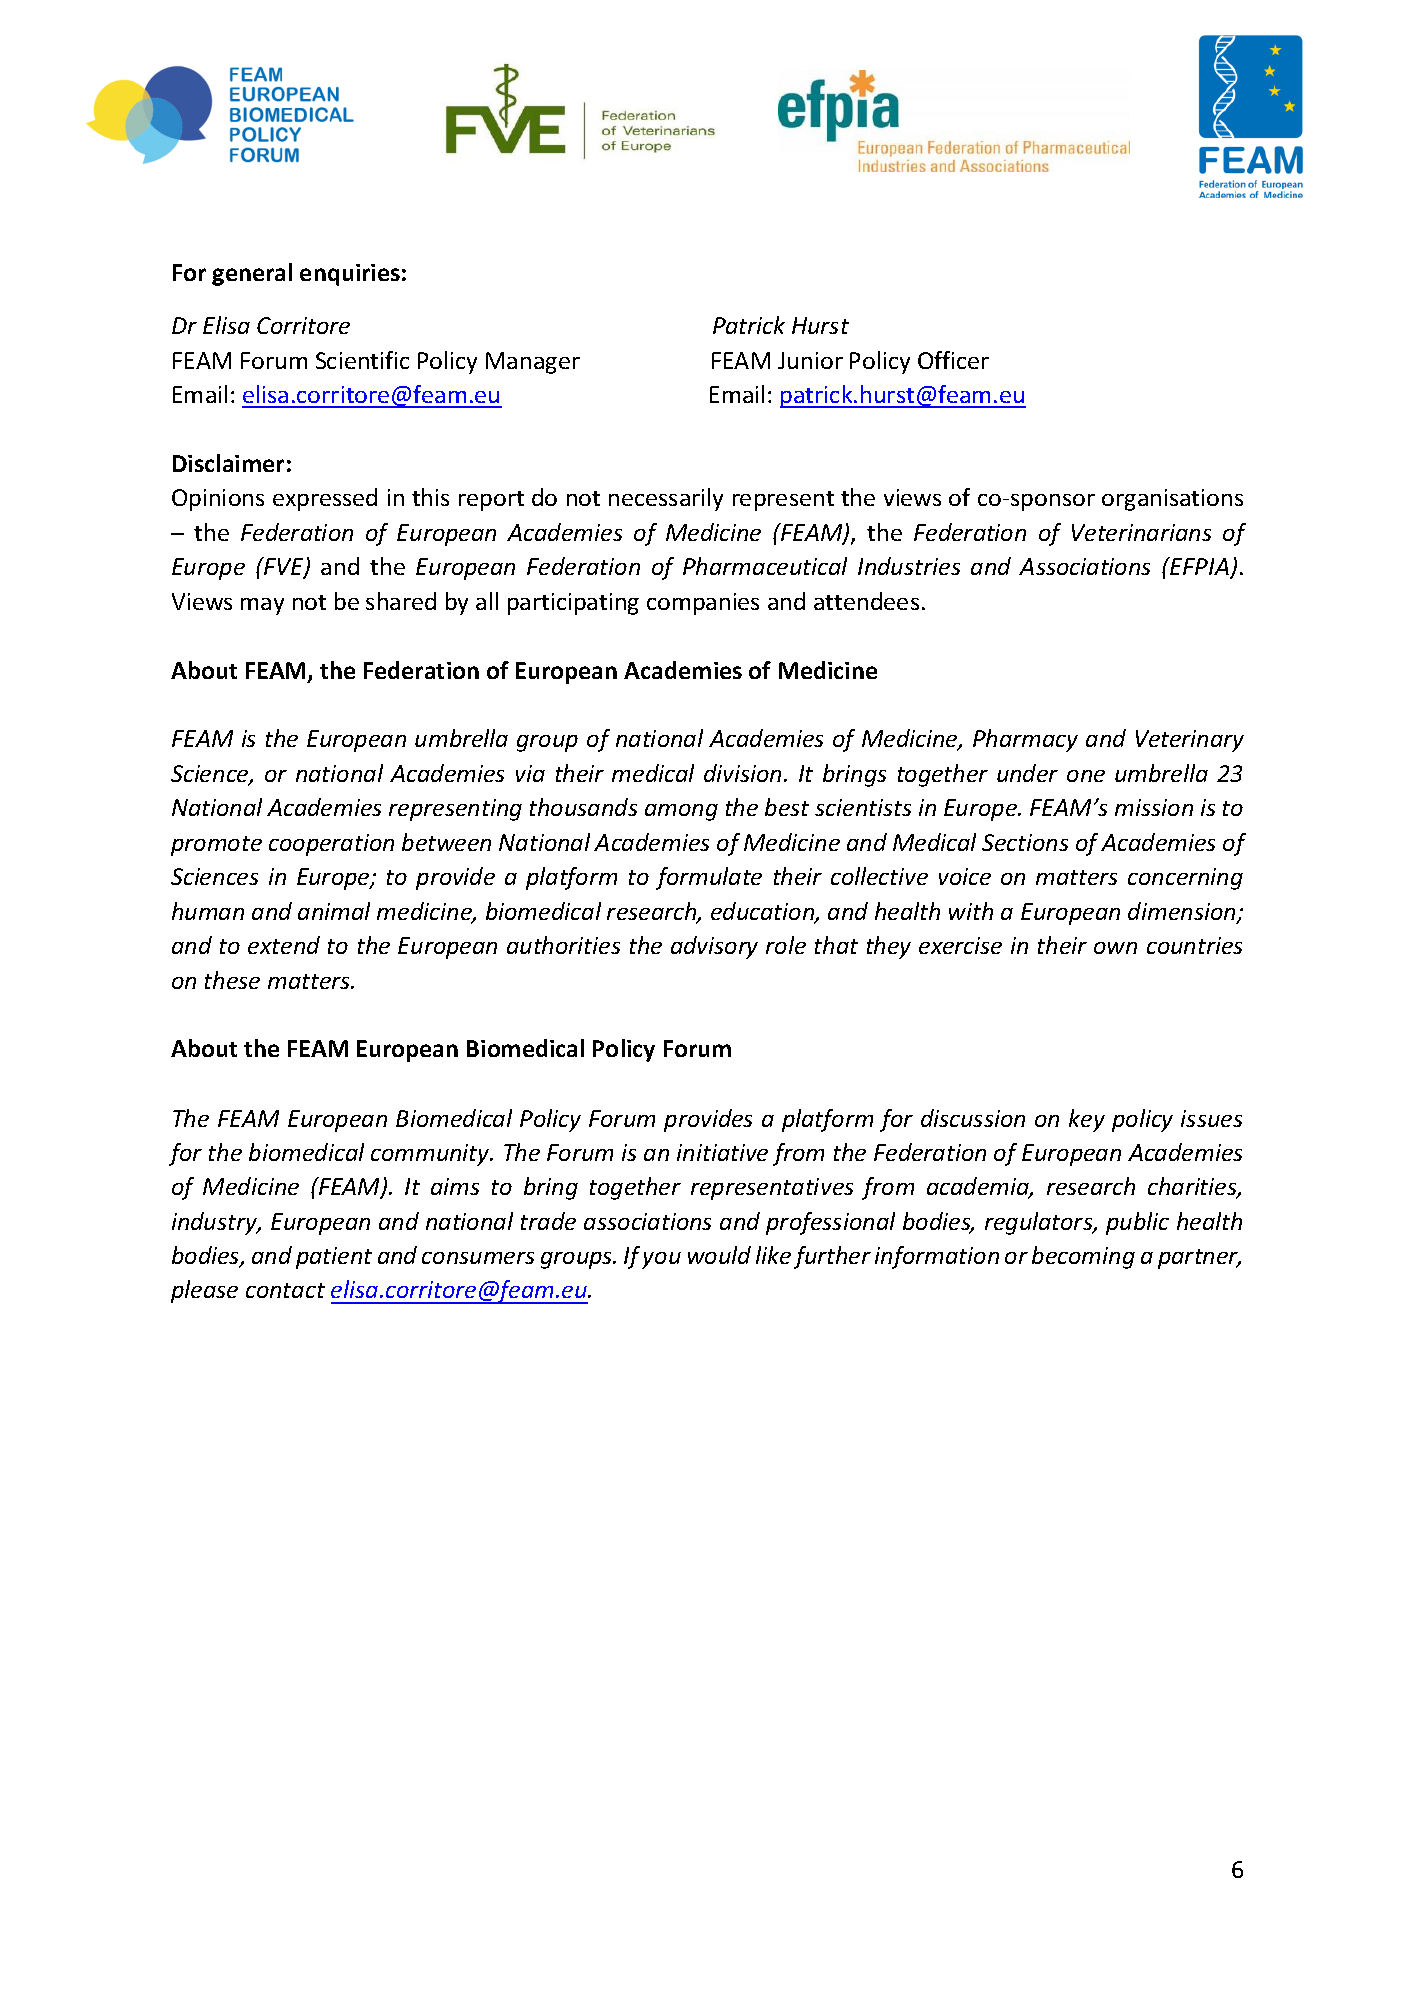 This screenshot has width=1415, height=2001. I want to click on patient, so click(334, 1258).
